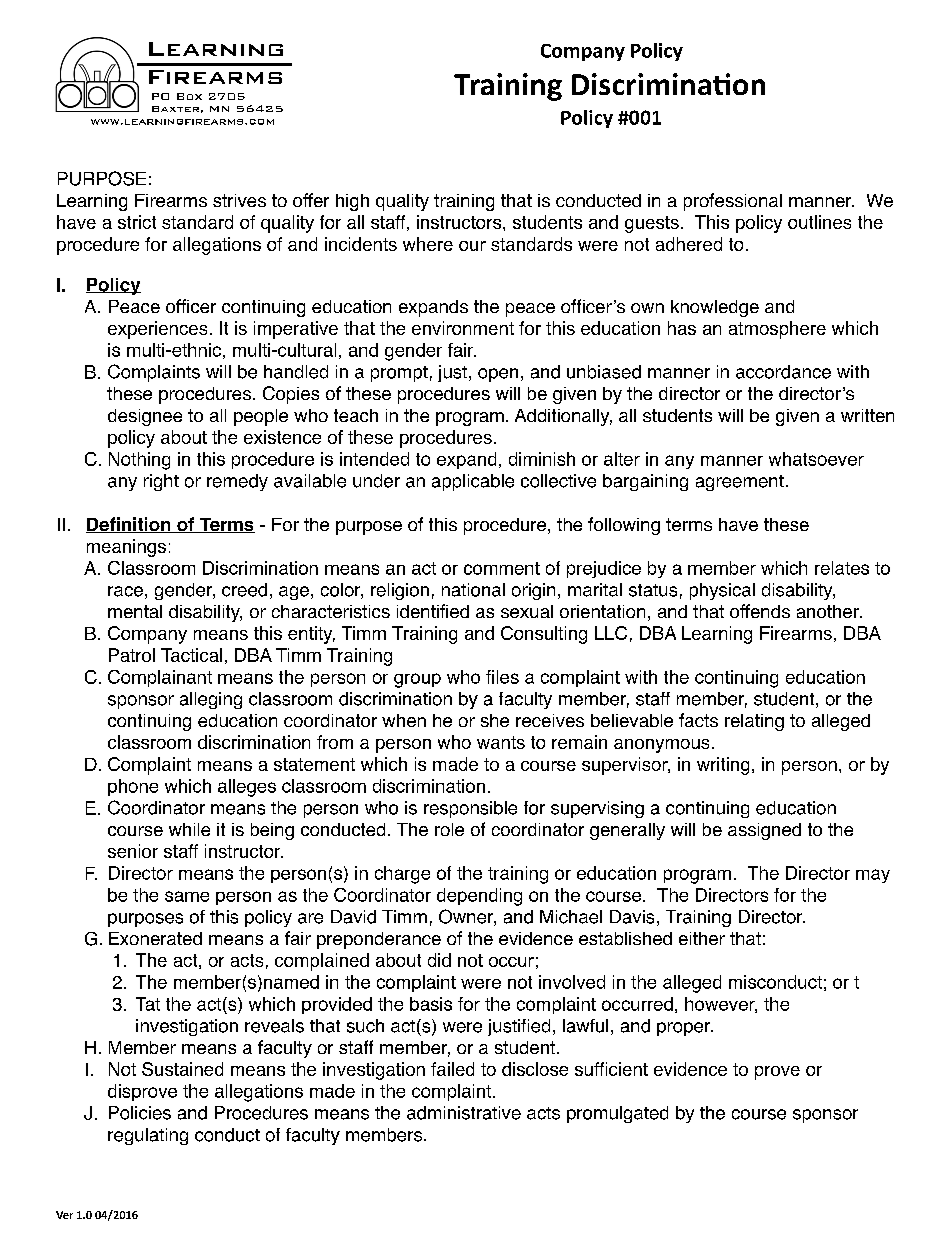  I want to click on offends, so click(760, 611).
